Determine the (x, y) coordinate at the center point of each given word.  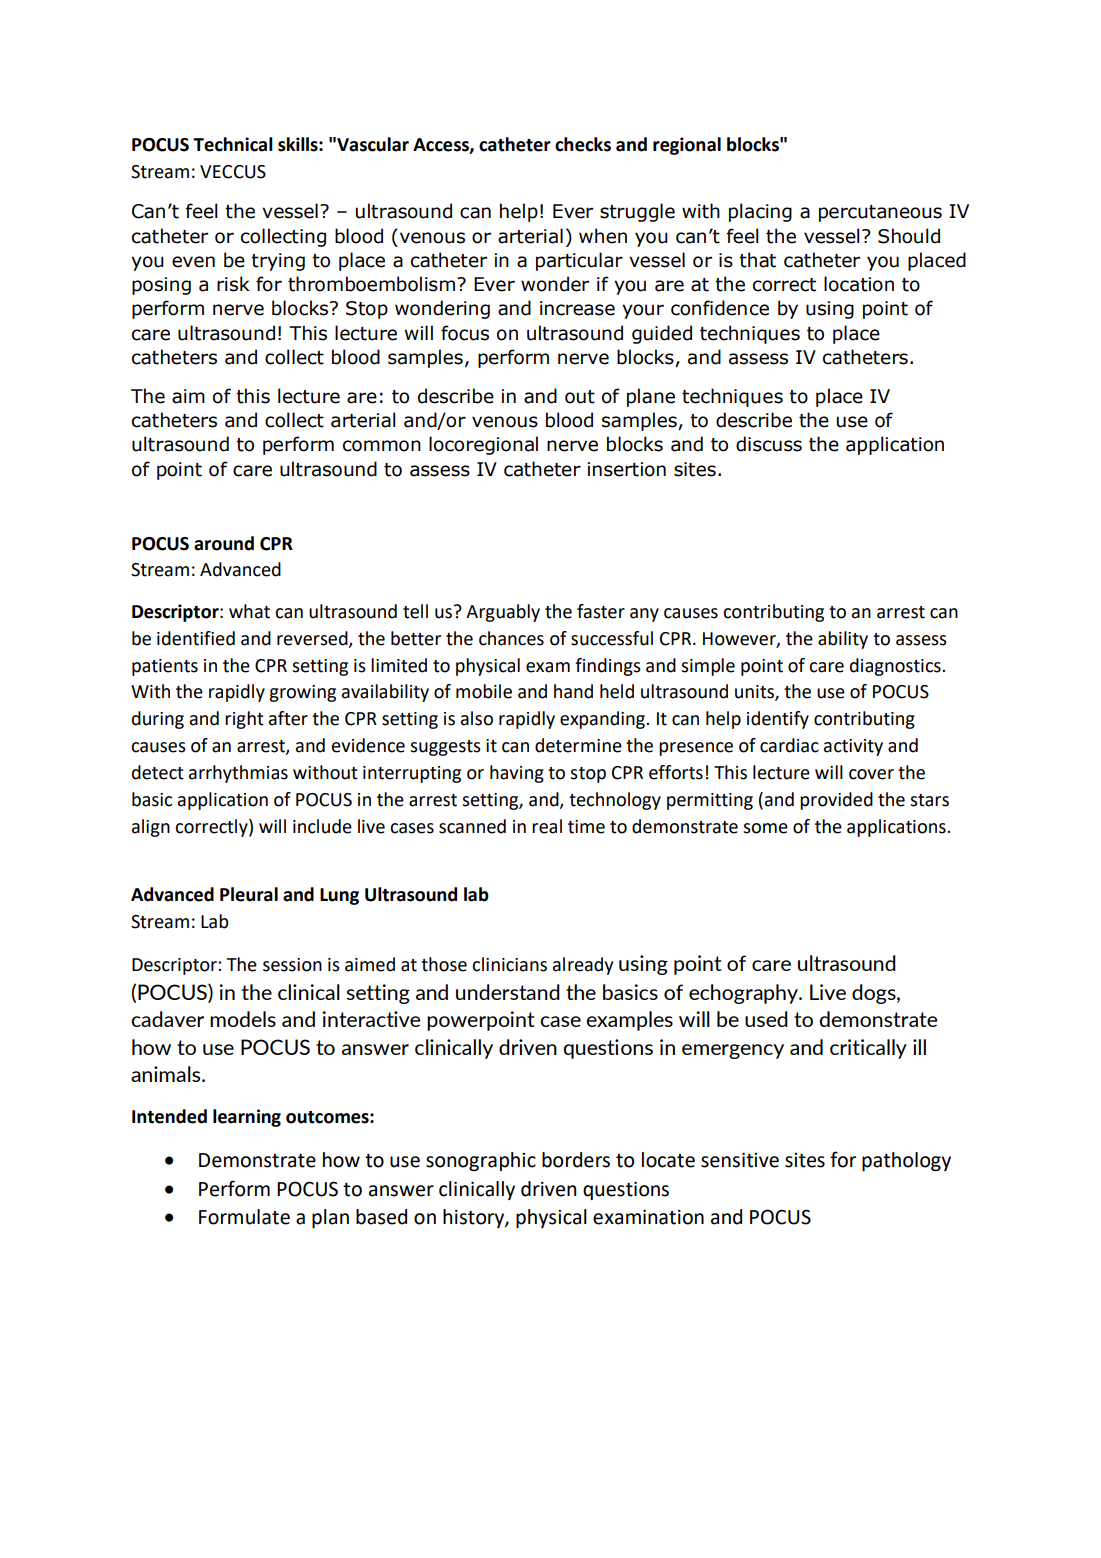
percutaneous (880, 213)
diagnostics (896, 667)
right (244, 720)
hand (573, 691)
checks (583, 144)
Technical (233, 144)
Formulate (244, 1217)
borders (576, 1160)
